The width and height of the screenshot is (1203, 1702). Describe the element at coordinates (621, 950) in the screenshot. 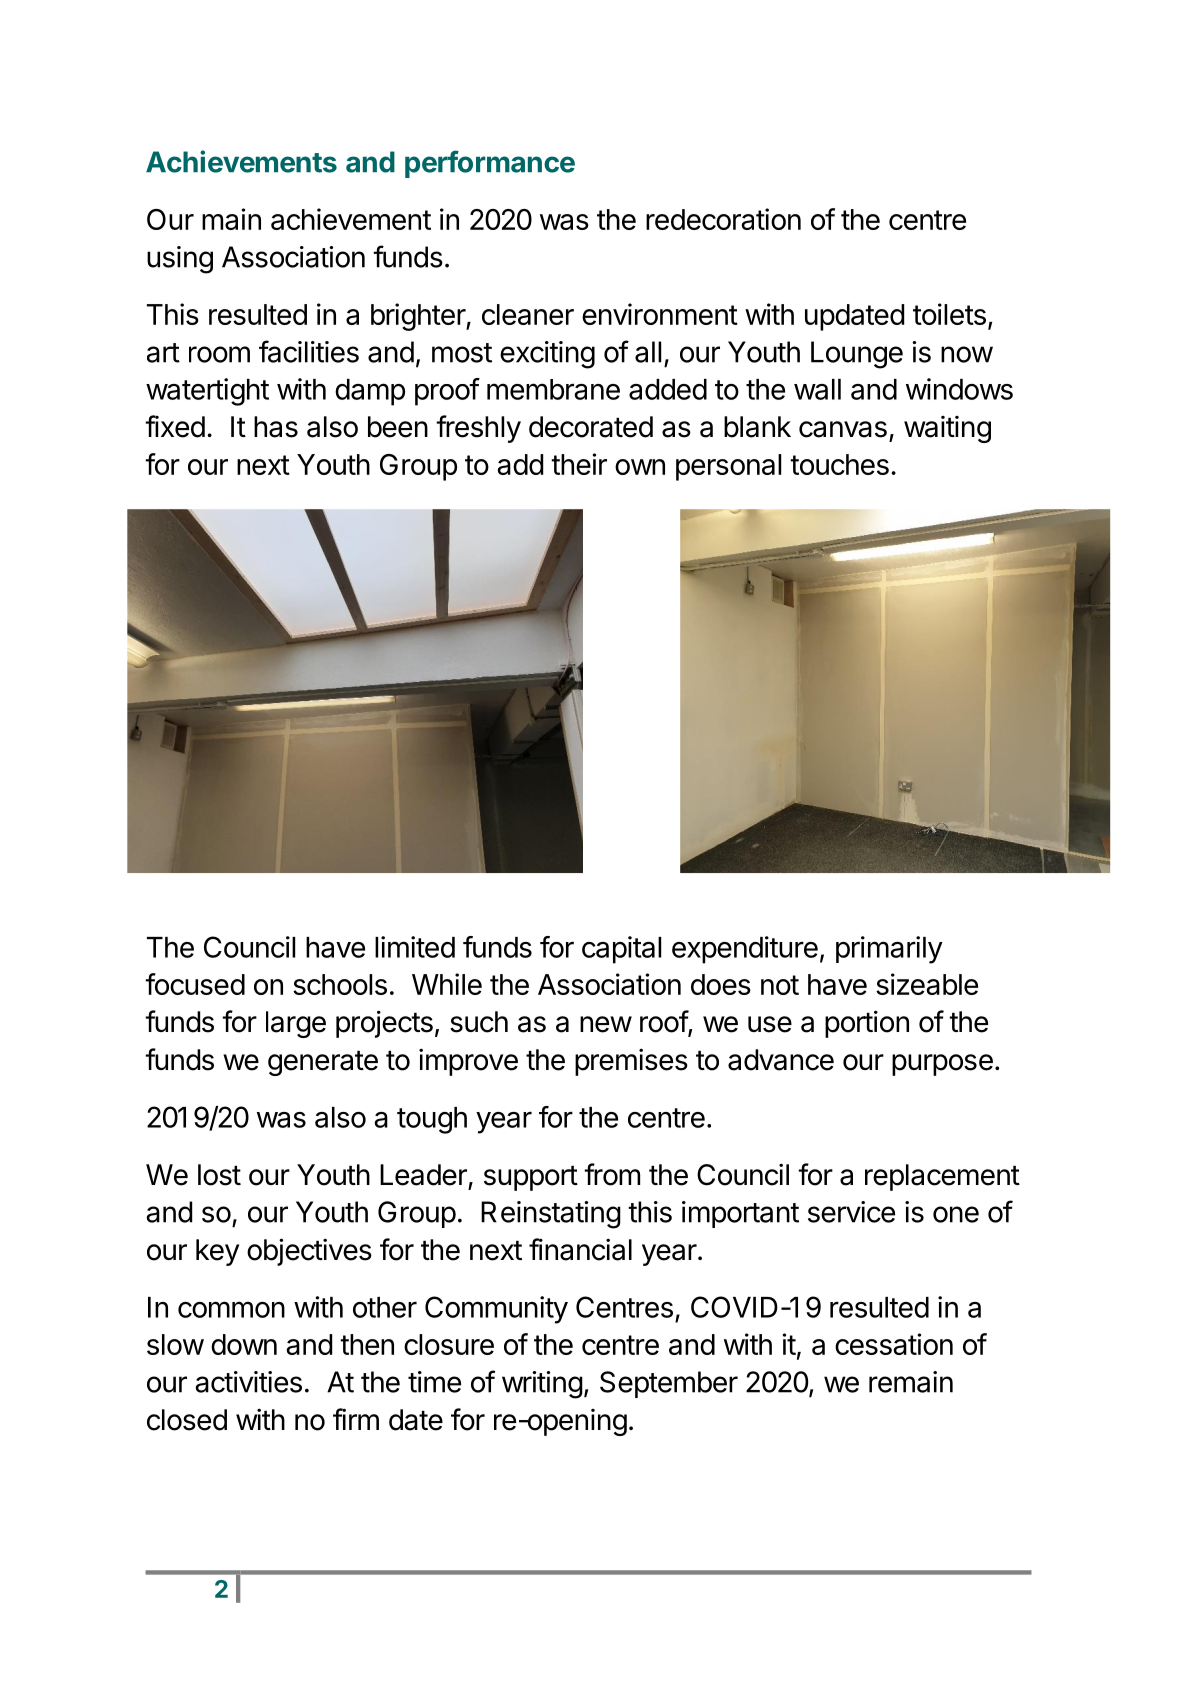

I see `capital` at that location.
